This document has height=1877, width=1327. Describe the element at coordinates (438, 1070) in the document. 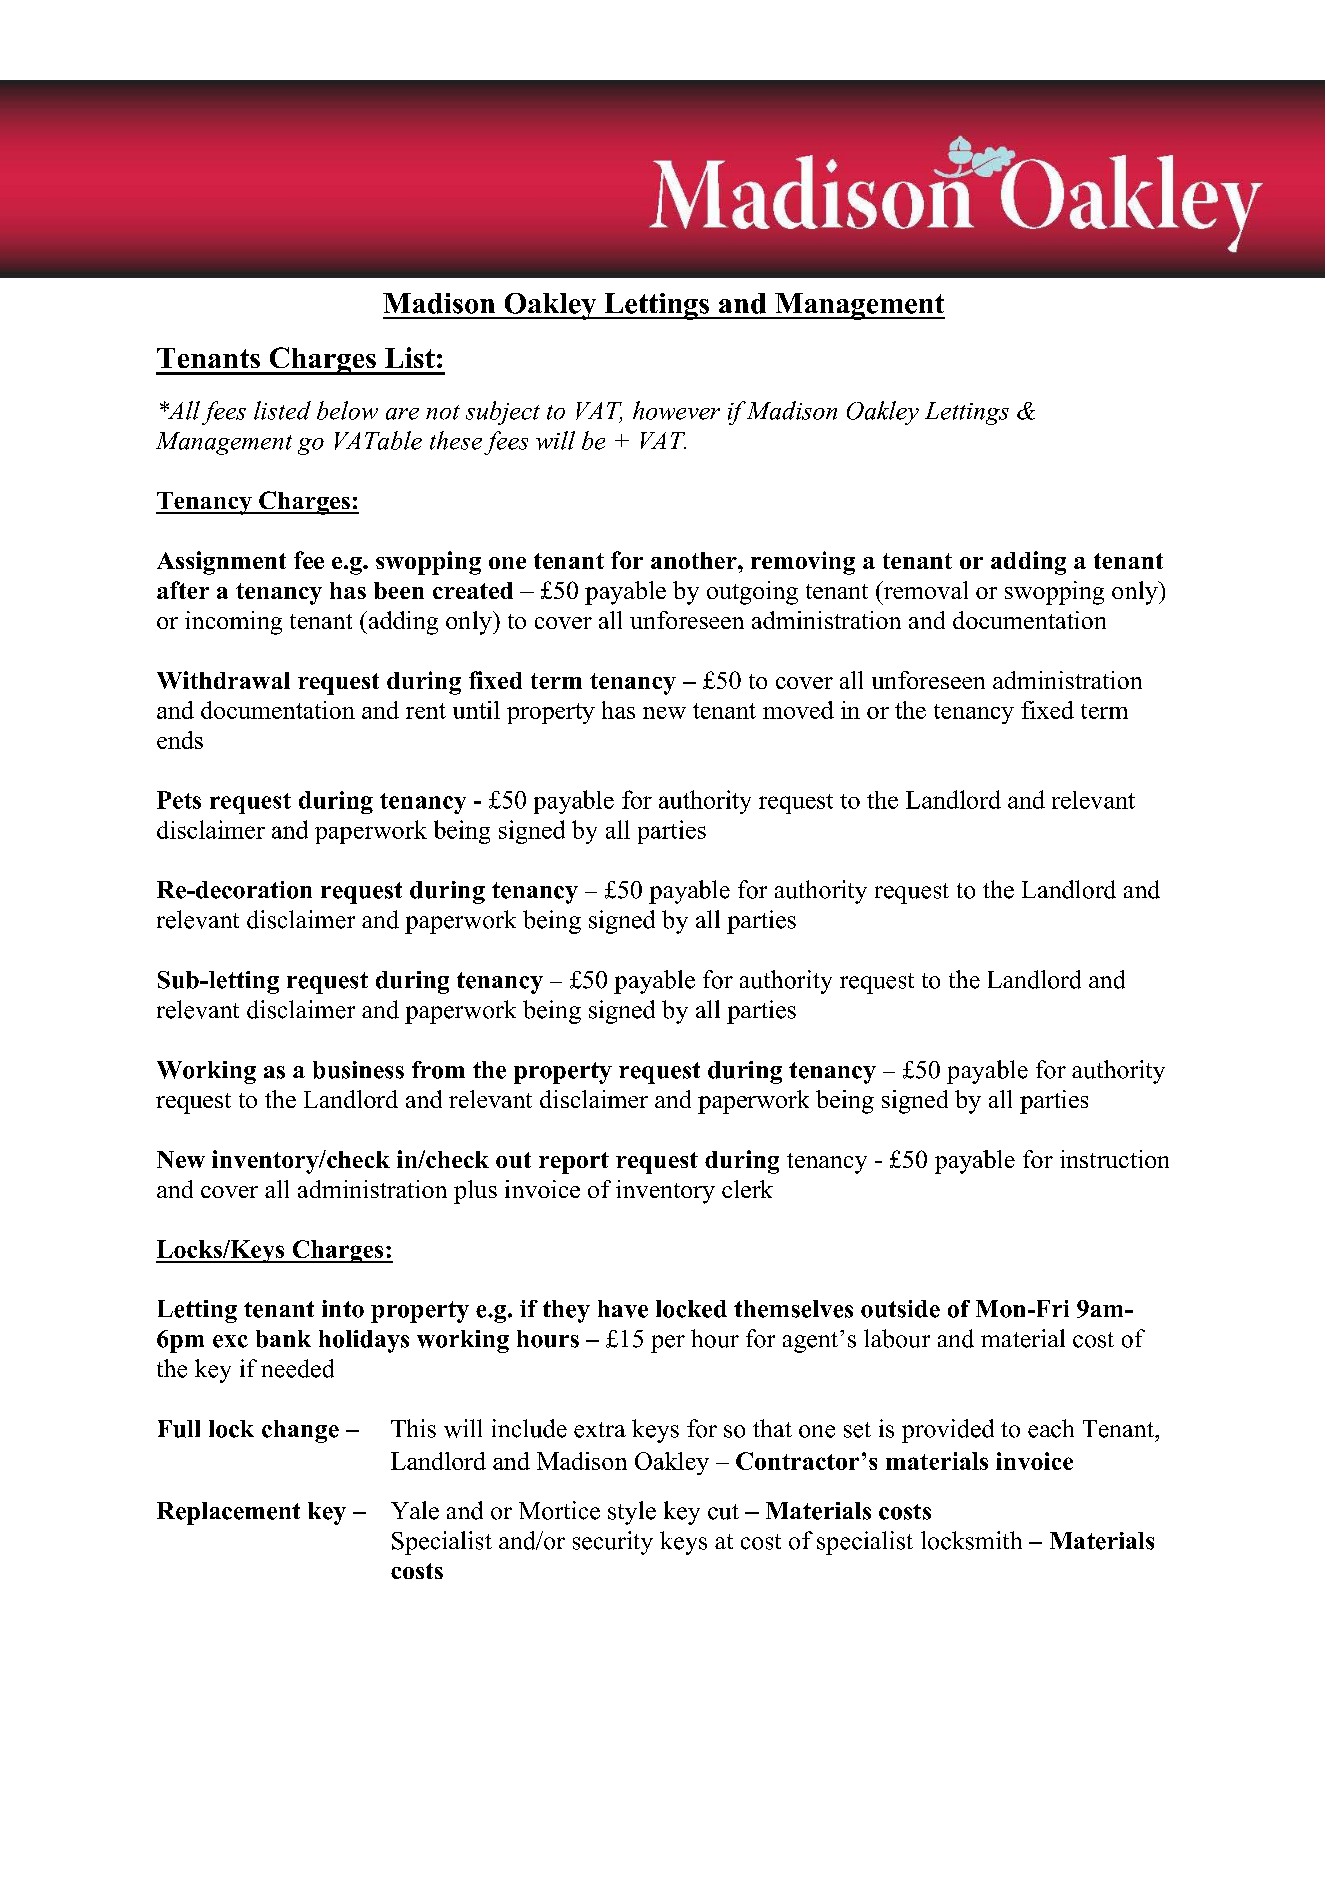

I see `from` at that location.
